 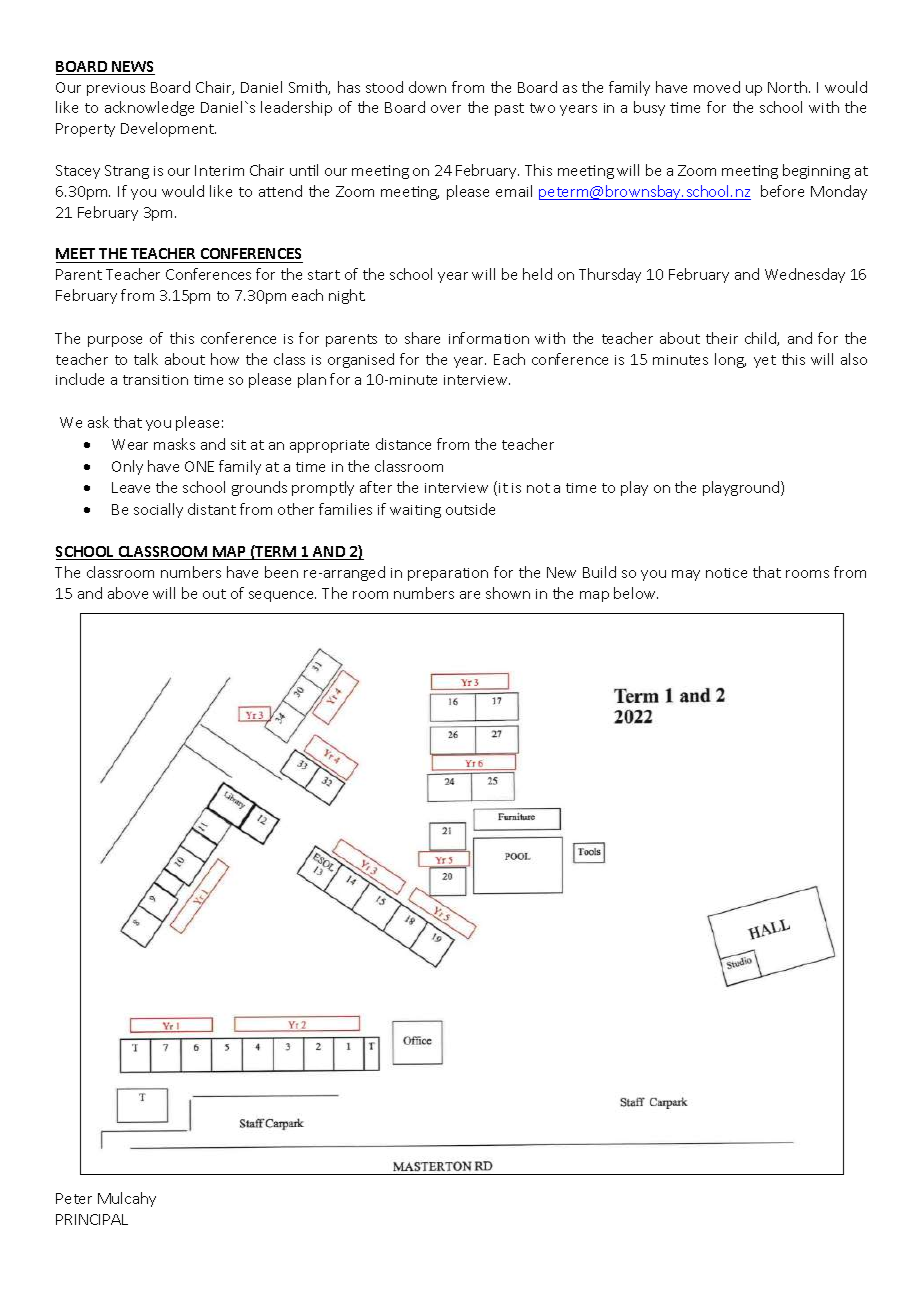 I want to click on below, so click(x=636, y=593).
